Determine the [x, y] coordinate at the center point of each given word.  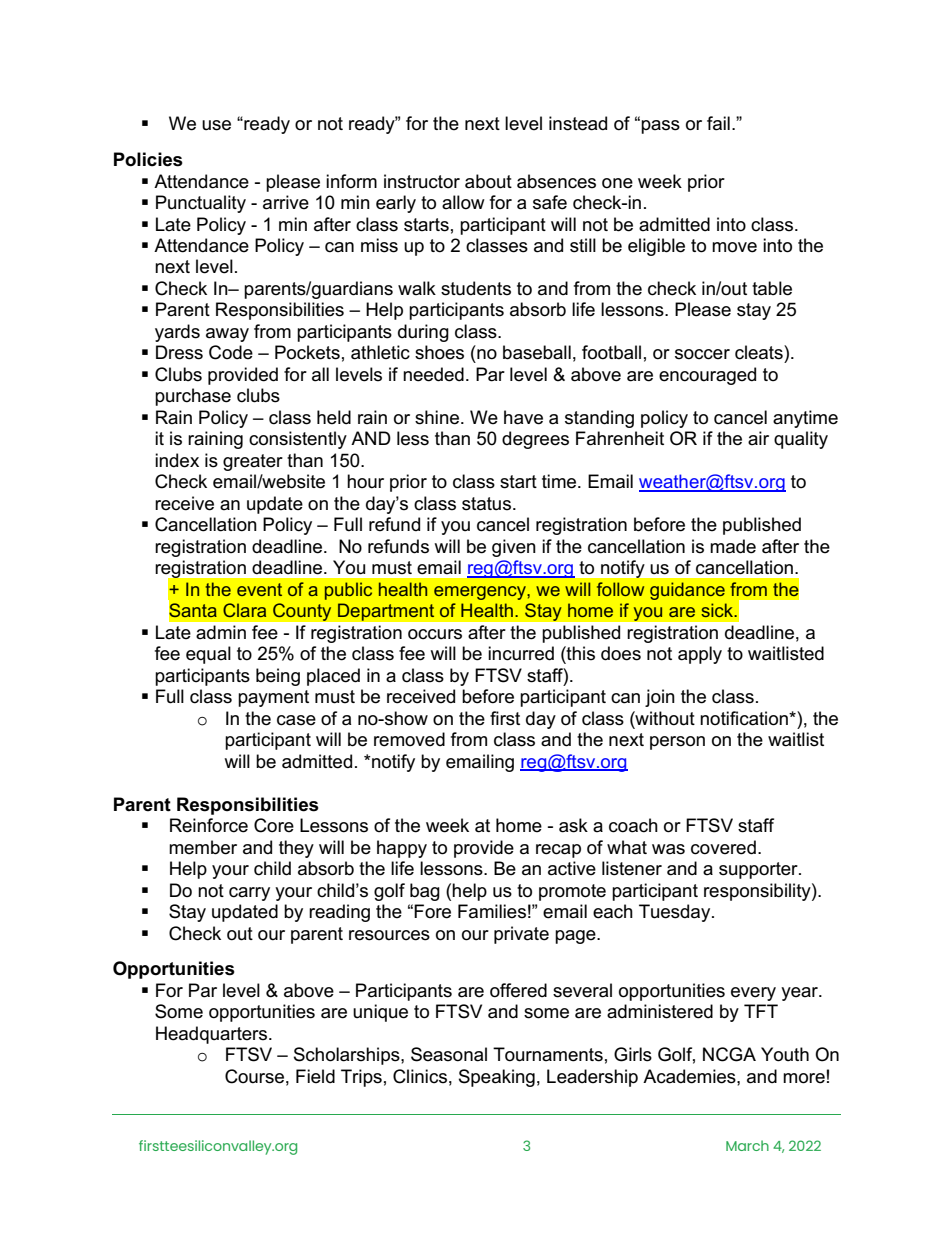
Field [315, 1076]
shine [437, 417]
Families [492, 911]
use [216, 125]
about [488, 181]
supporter [759, 870]
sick [718, 610]
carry [249, 894]
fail [718, 123]
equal [208, 655]
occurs [435, 634]
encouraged [707, 376]
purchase [193, 397]
